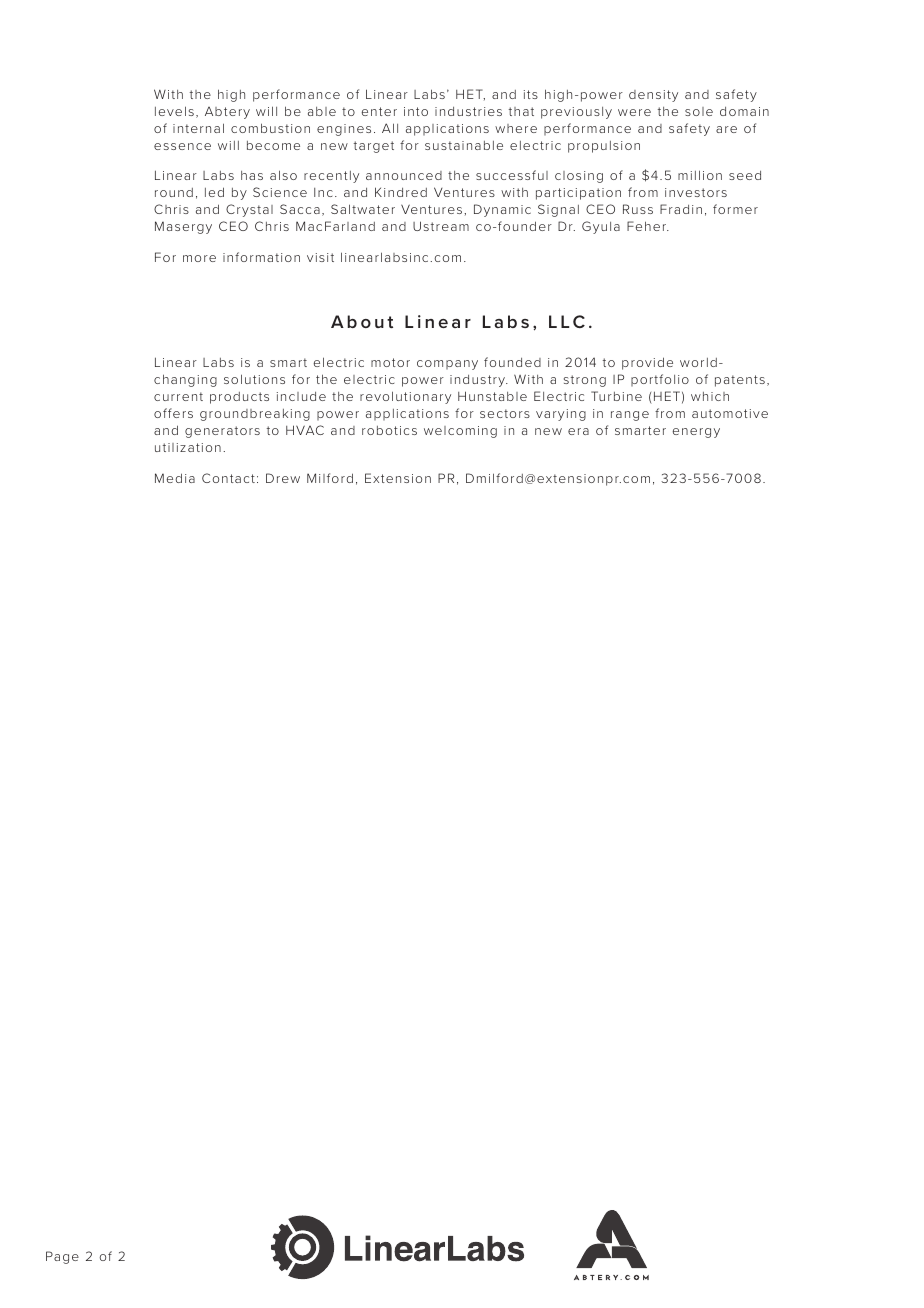 This document has height=1308, width=924. Describe the element at coordinates (630, 416) in the document. I see `range` at that location.
